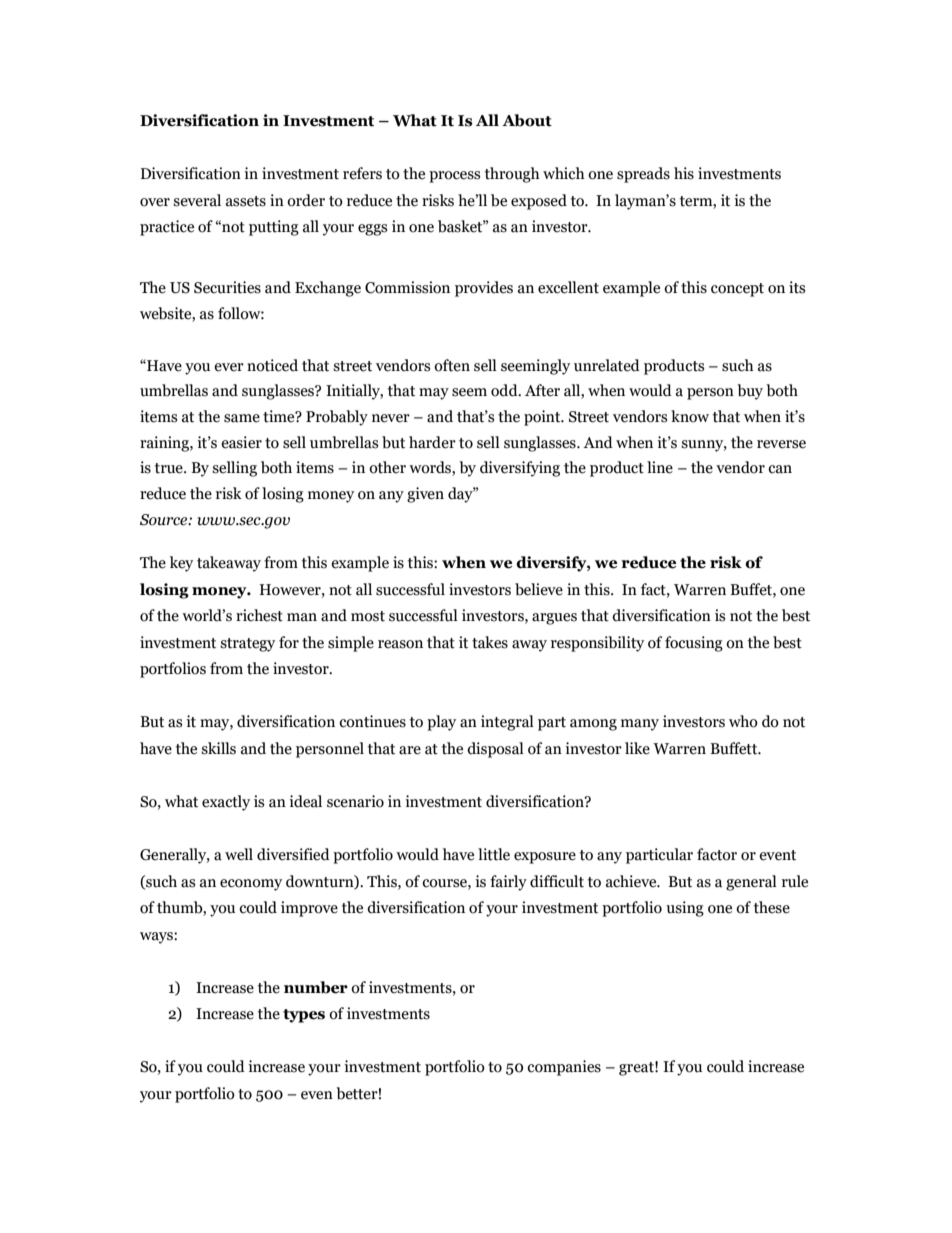 This screenshot has width=952, height=1233. What do you see at coordinates (494, 854) in the screenshot?
I see `little` at bounding box center [494, 854].
